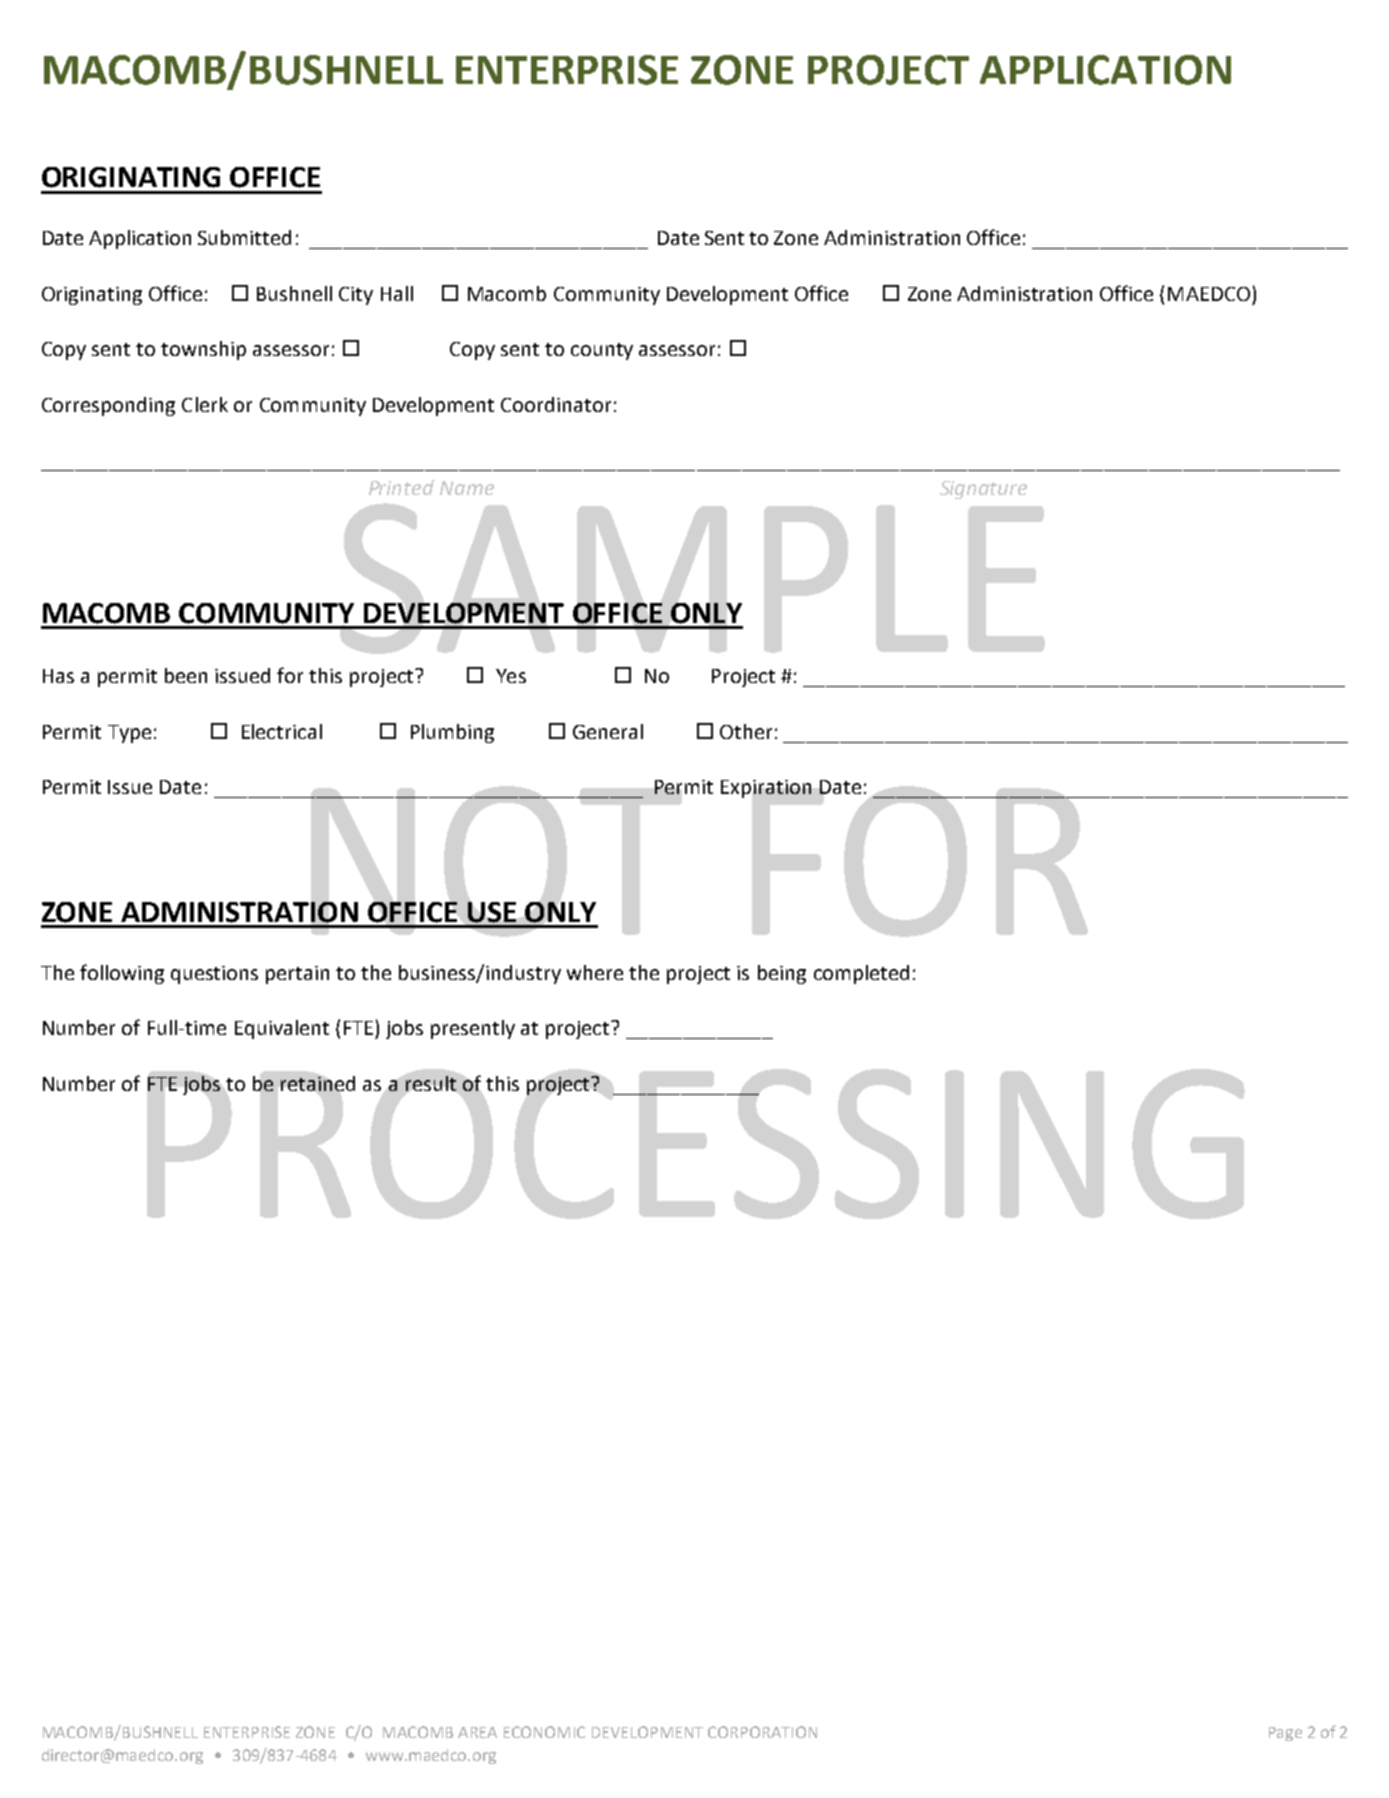 The height and width of the page is (1798, 1389). I want to click on Submitted, so click(244, 237).
